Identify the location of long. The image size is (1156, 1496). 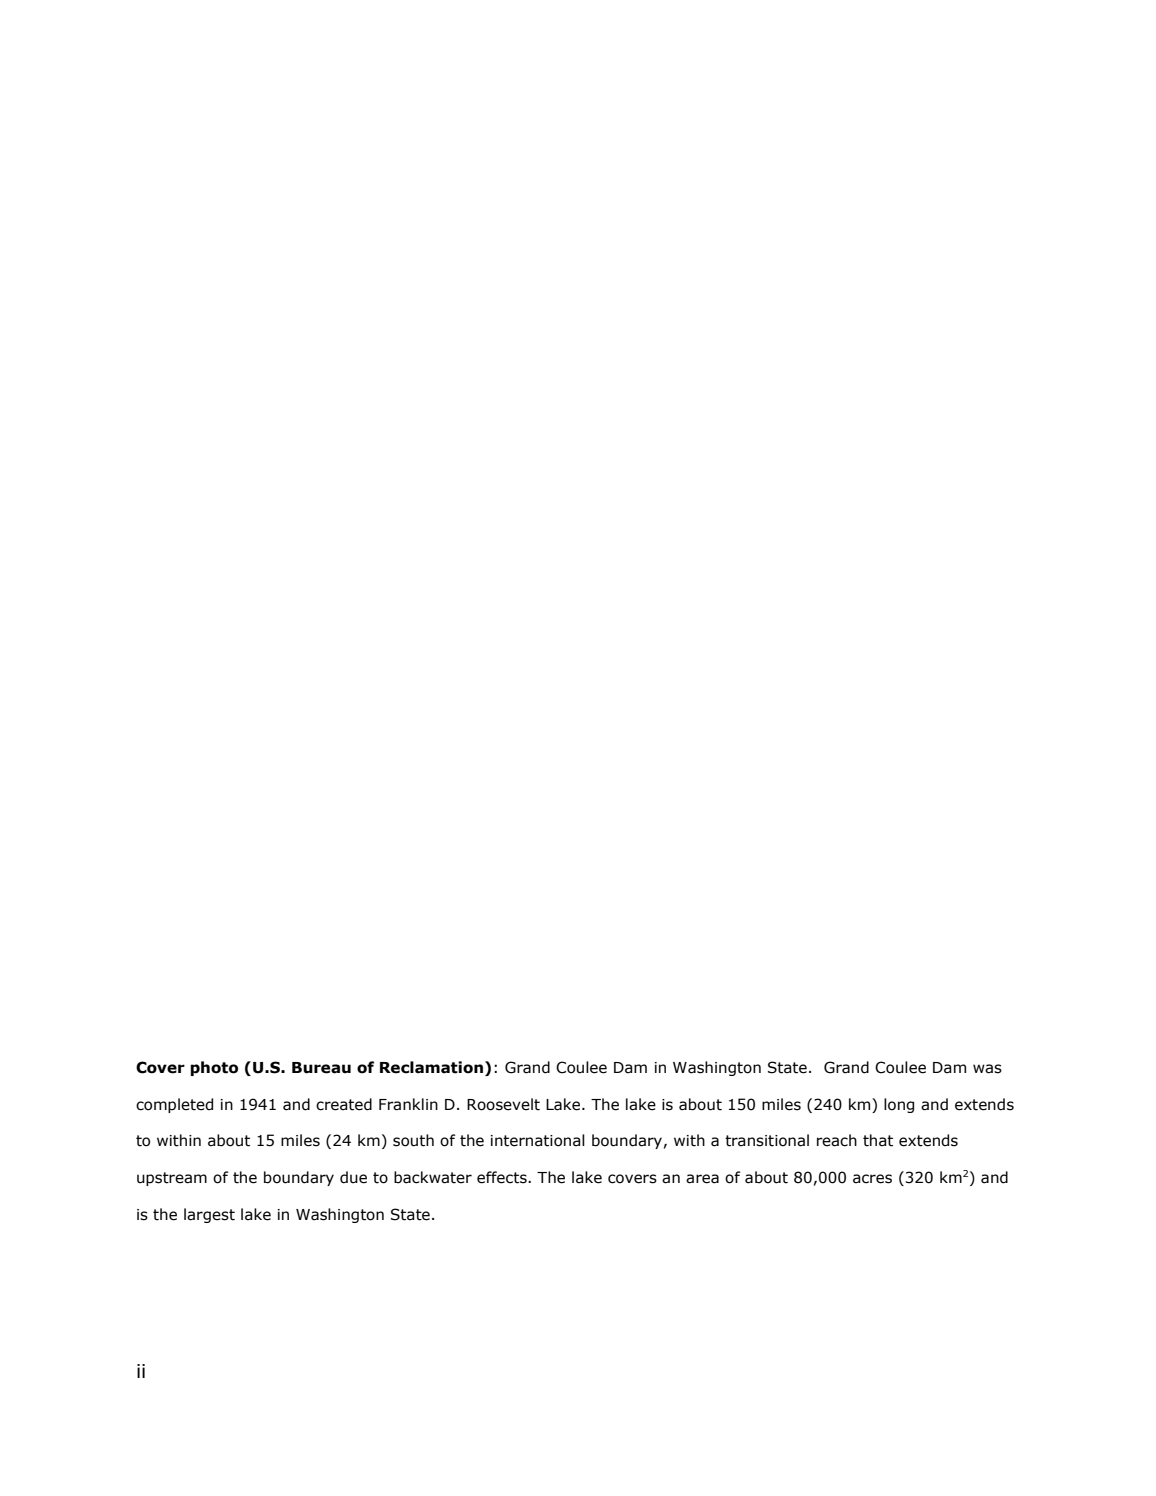
(899, 1105).
